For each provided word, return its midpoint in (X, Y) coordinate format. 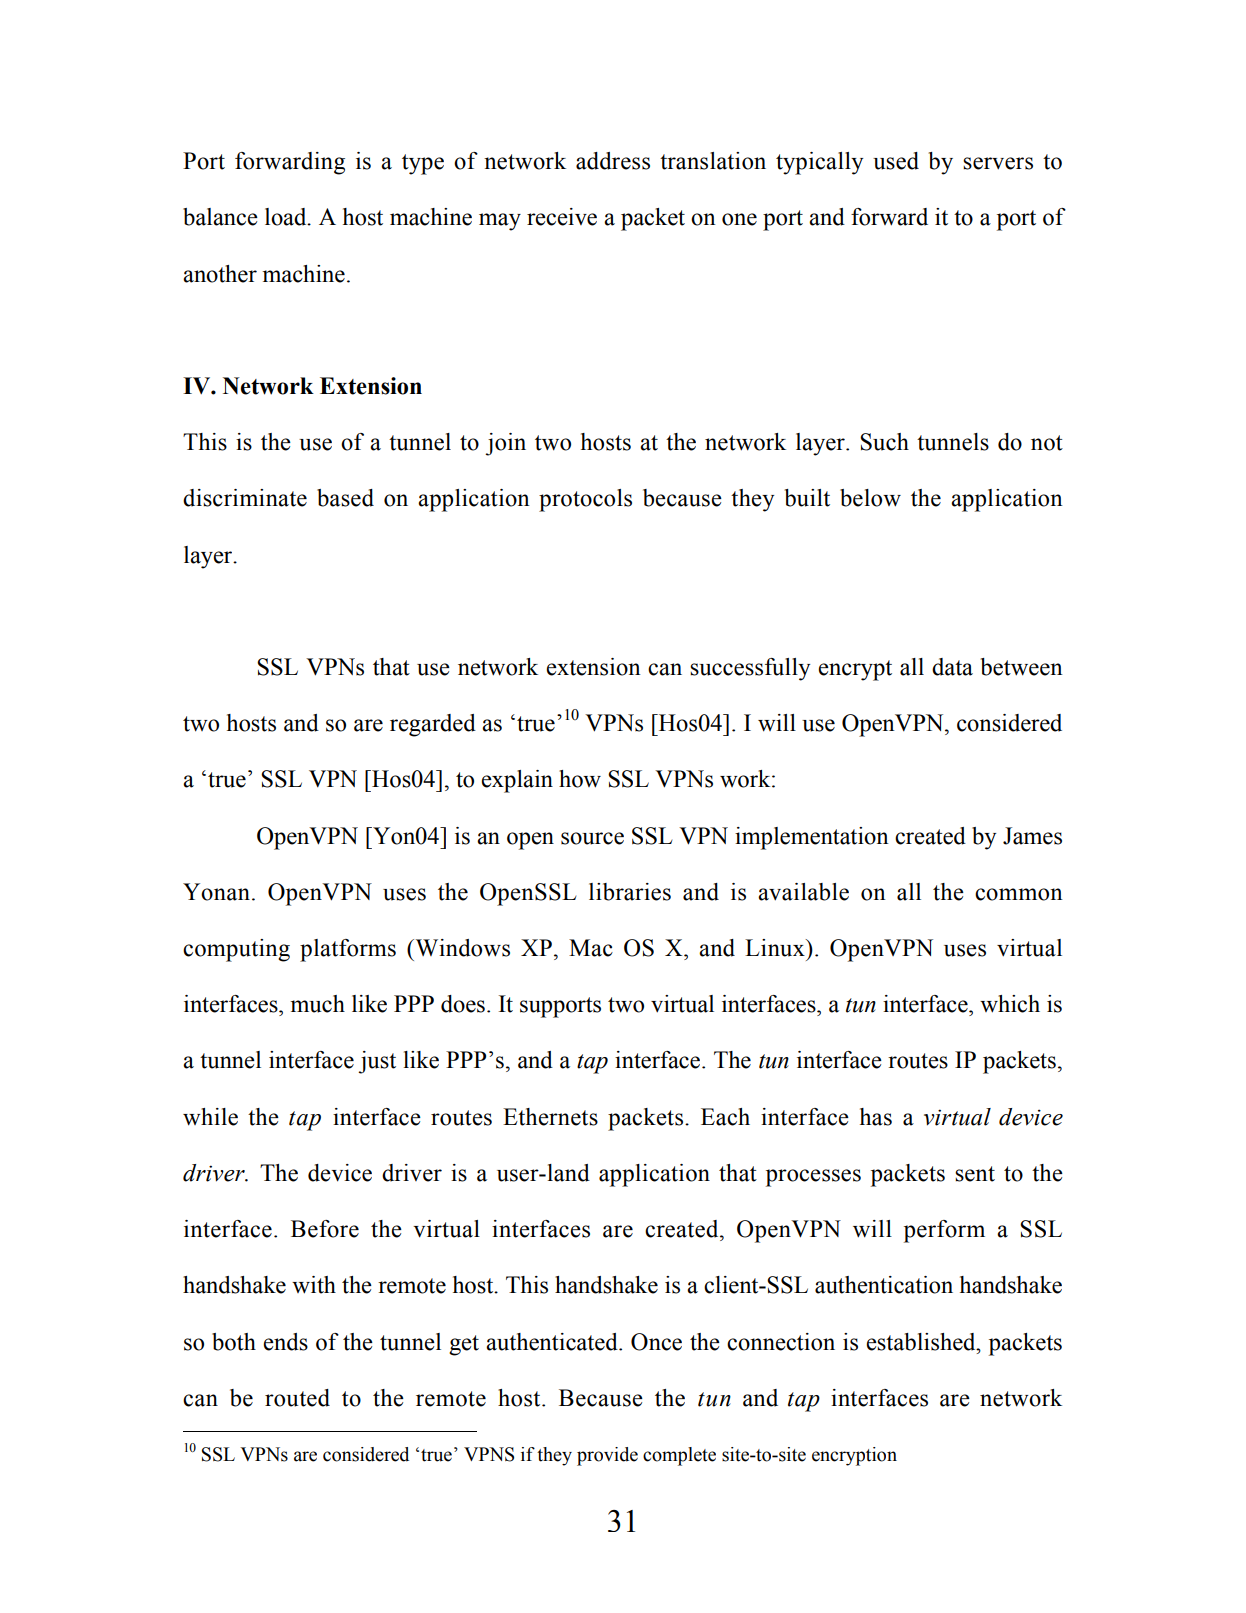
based (345, 498)
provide (607, 1456)
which (1010, 1004)
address (613, 161)
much (317, 1004)
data (952, 667)
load (287, 217)
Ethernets (550, 1117)
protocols (585, 500)
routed (297, 1398)
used (896, 161)
